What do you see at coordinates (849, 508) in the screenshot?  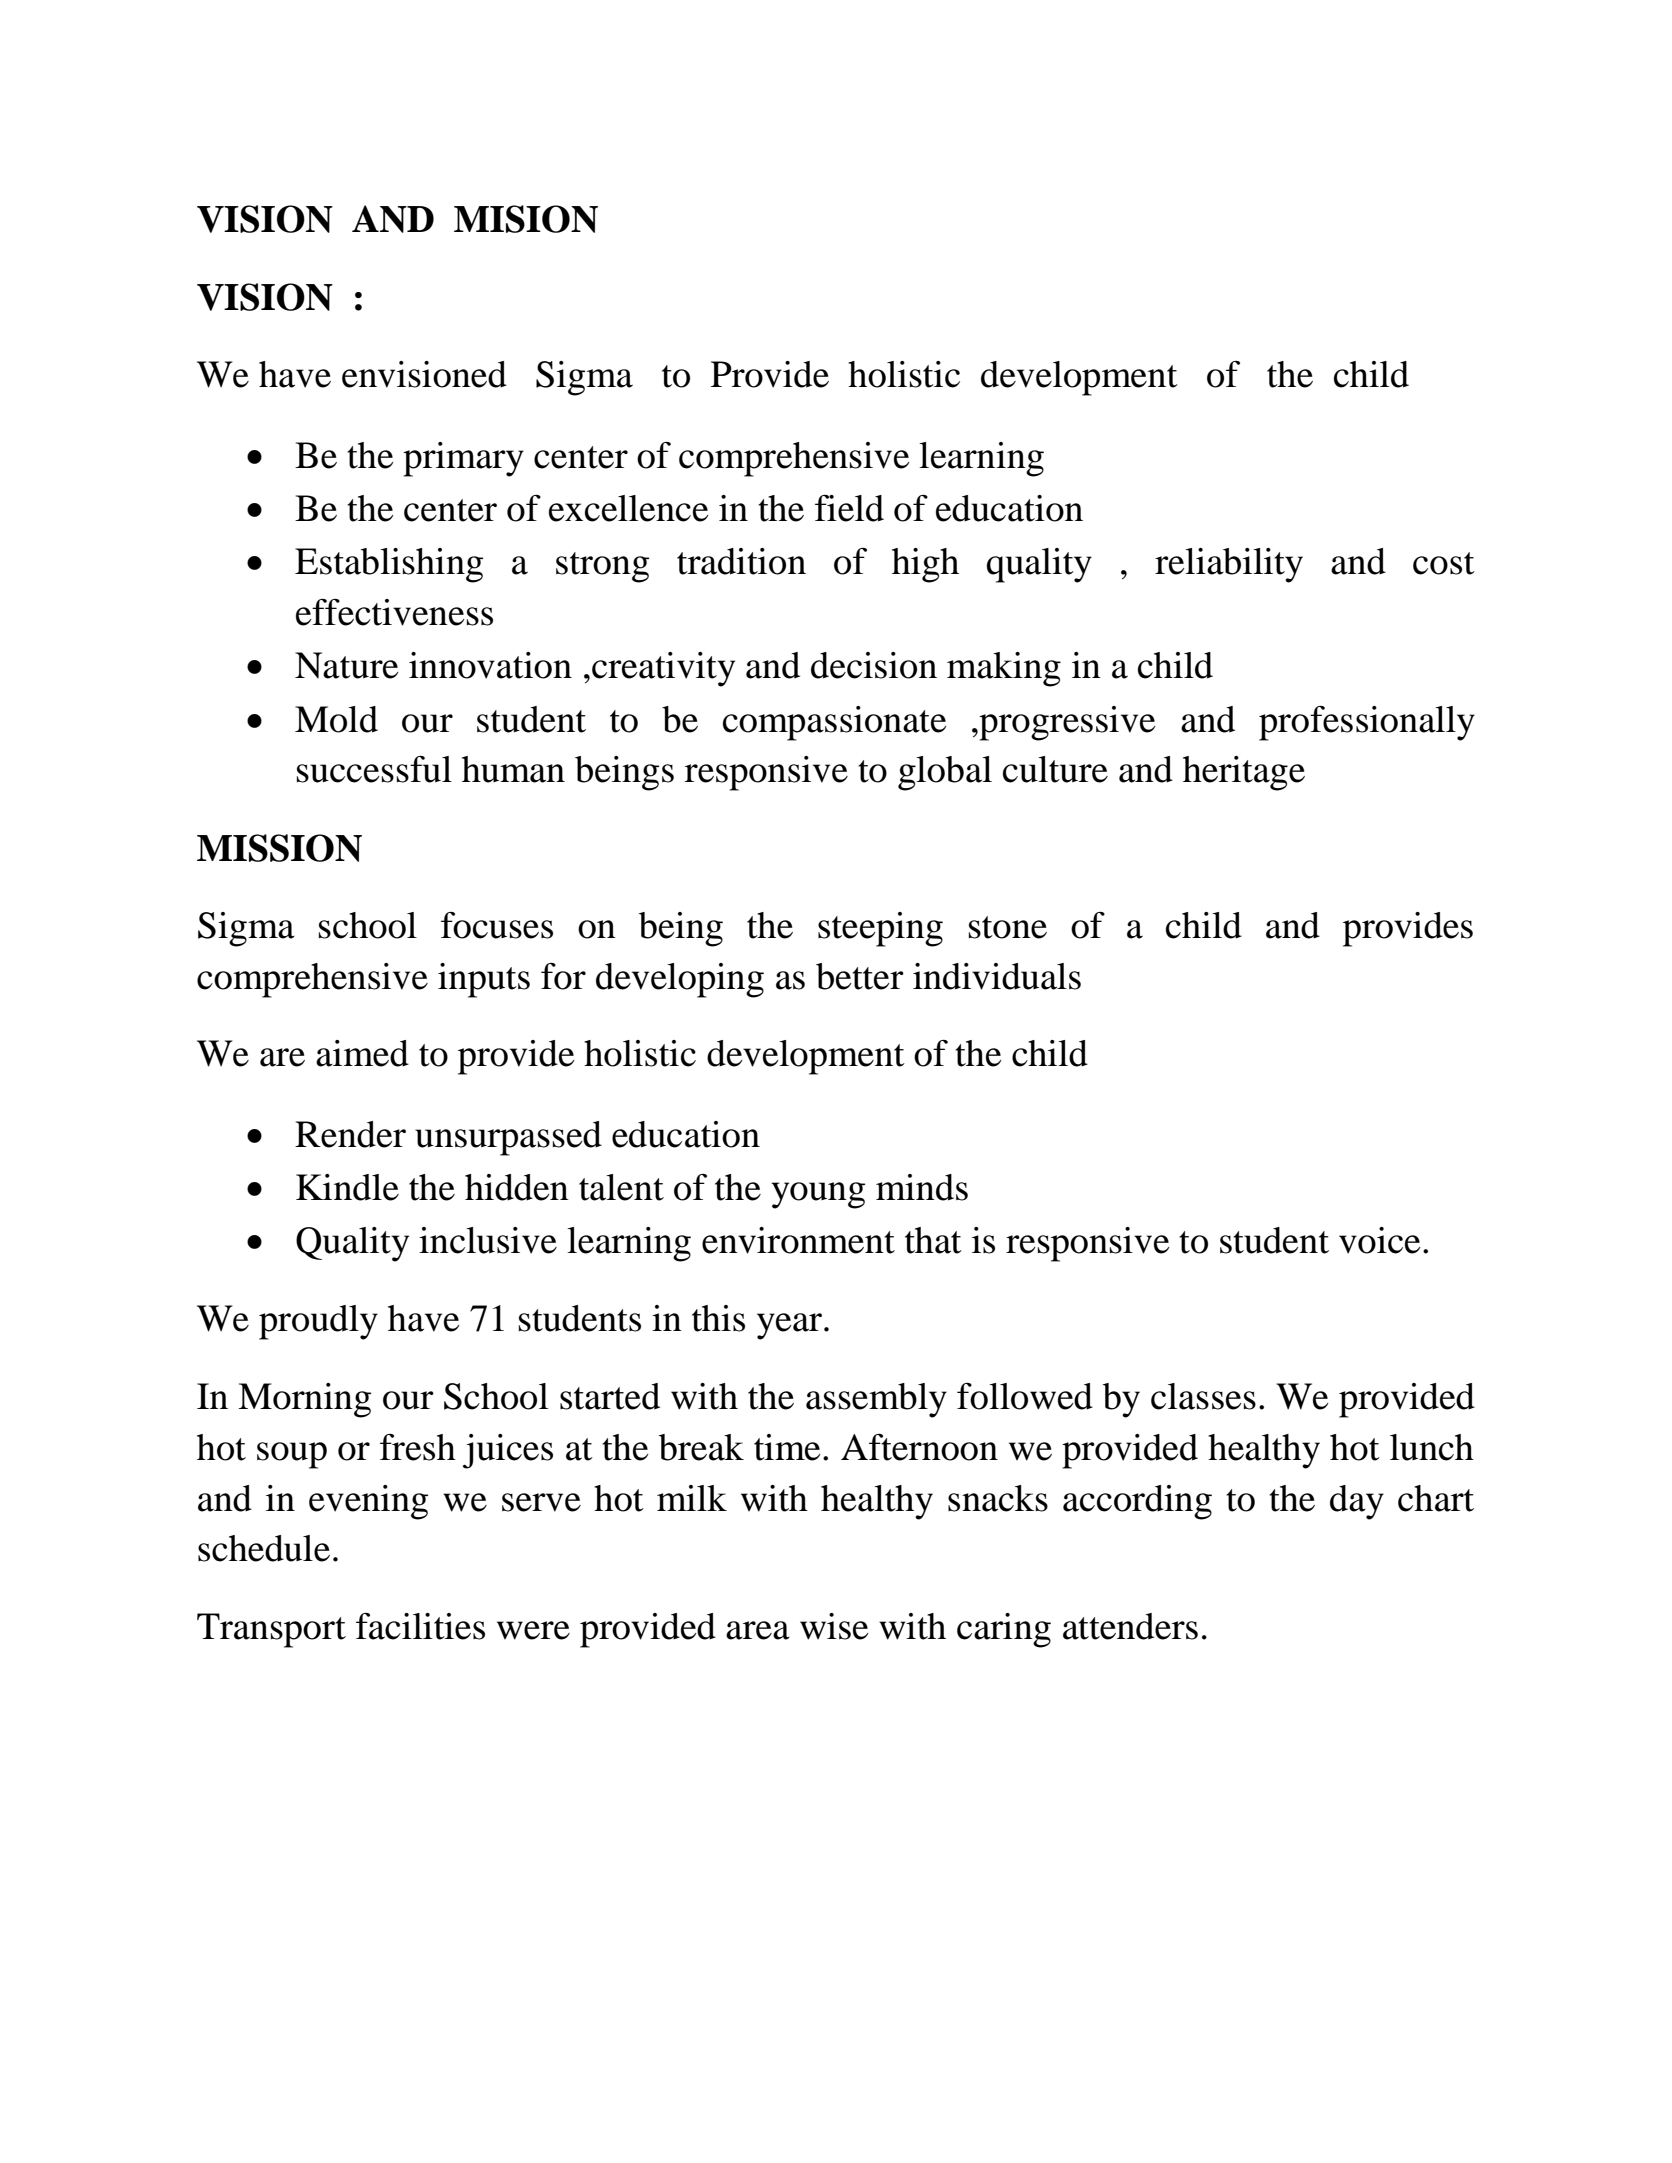 I see `field` at bounding box center [849, 508].
